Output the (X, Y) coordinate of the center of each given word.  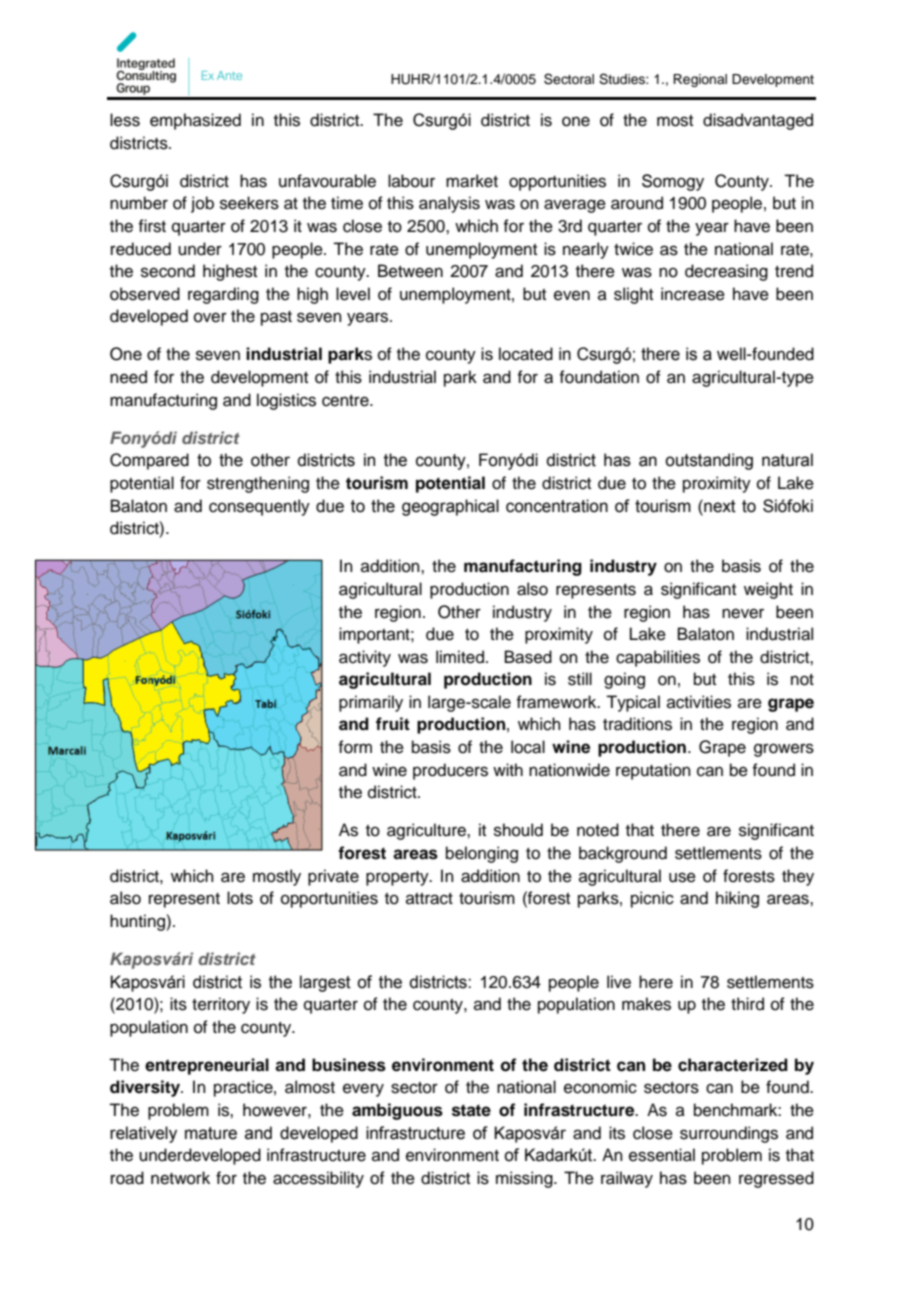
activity (365, 658)
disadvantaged (758, 121)
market (472, 181)
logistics (286, 401)
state (471, 1110)
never (743, 613)
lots (240, 898)
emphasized (195, 121)
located (526, 354)
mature (211, 1133)
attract (429, 899)
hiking (737, 899)
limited (460, 657)
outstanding (709, 461)
